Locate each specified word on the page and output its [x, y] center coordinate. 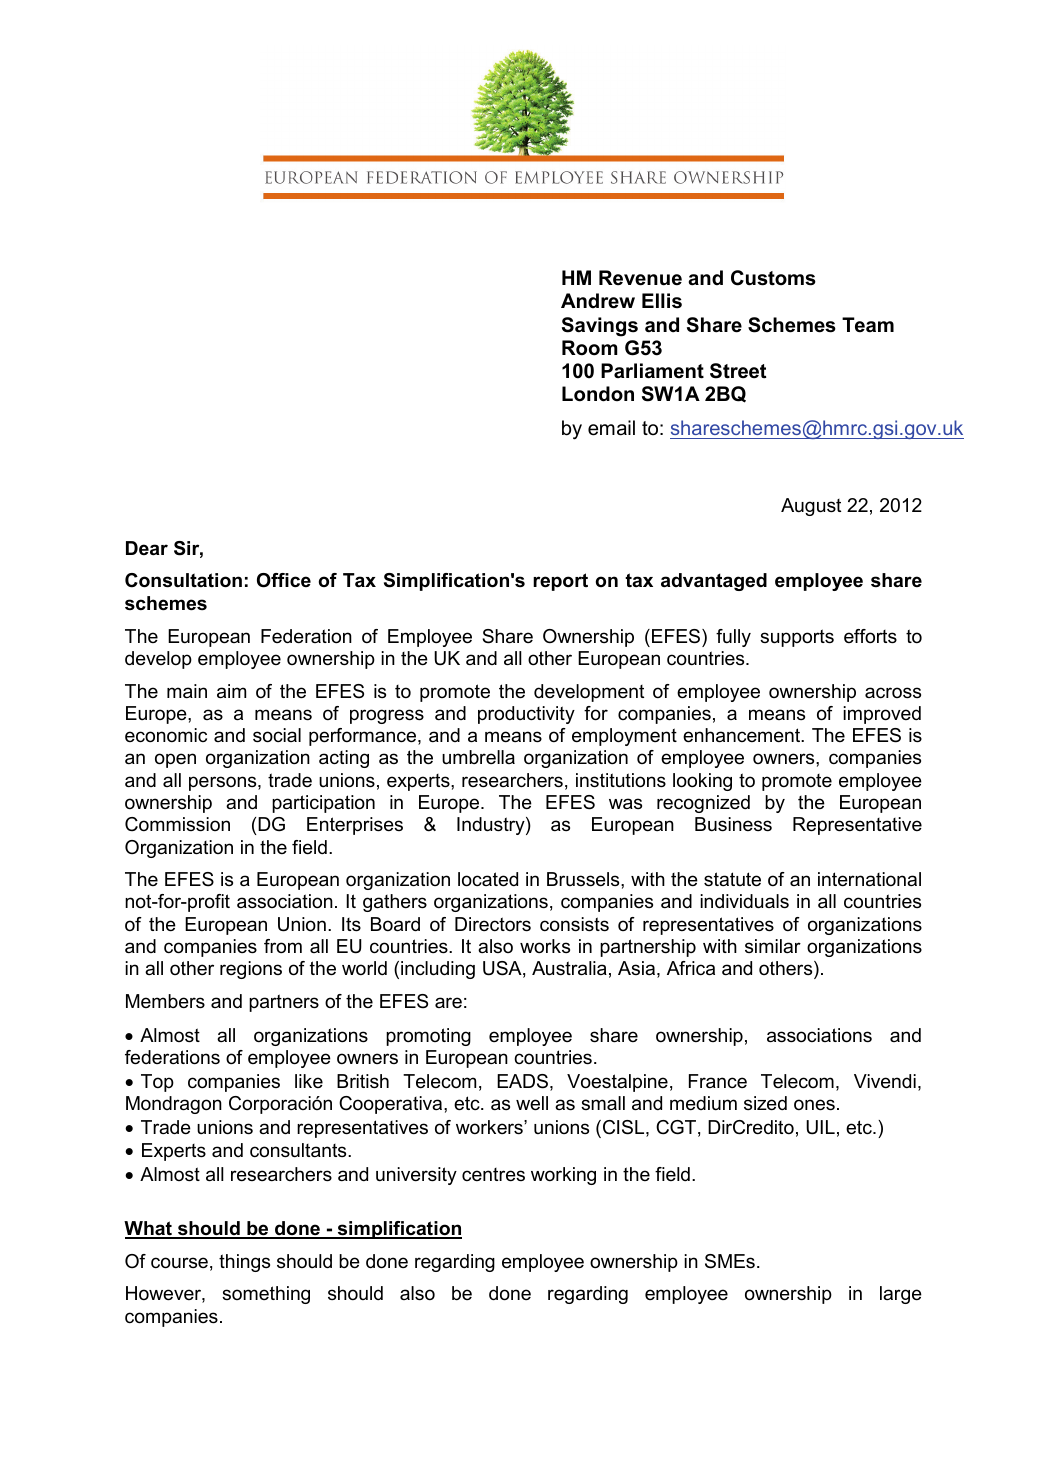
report [560, 582]
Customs [773, 278]
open [175, 760]
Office [284, 580]
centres [493, 1175]
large [901, 1295]
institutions [621, 780]
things [244, 1263]
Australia [569, 968]
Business [733, 824]
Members [165, 1001]
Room [590, 348]
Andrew [598, 301]
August [811, 507]
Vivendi [885, 1081]
